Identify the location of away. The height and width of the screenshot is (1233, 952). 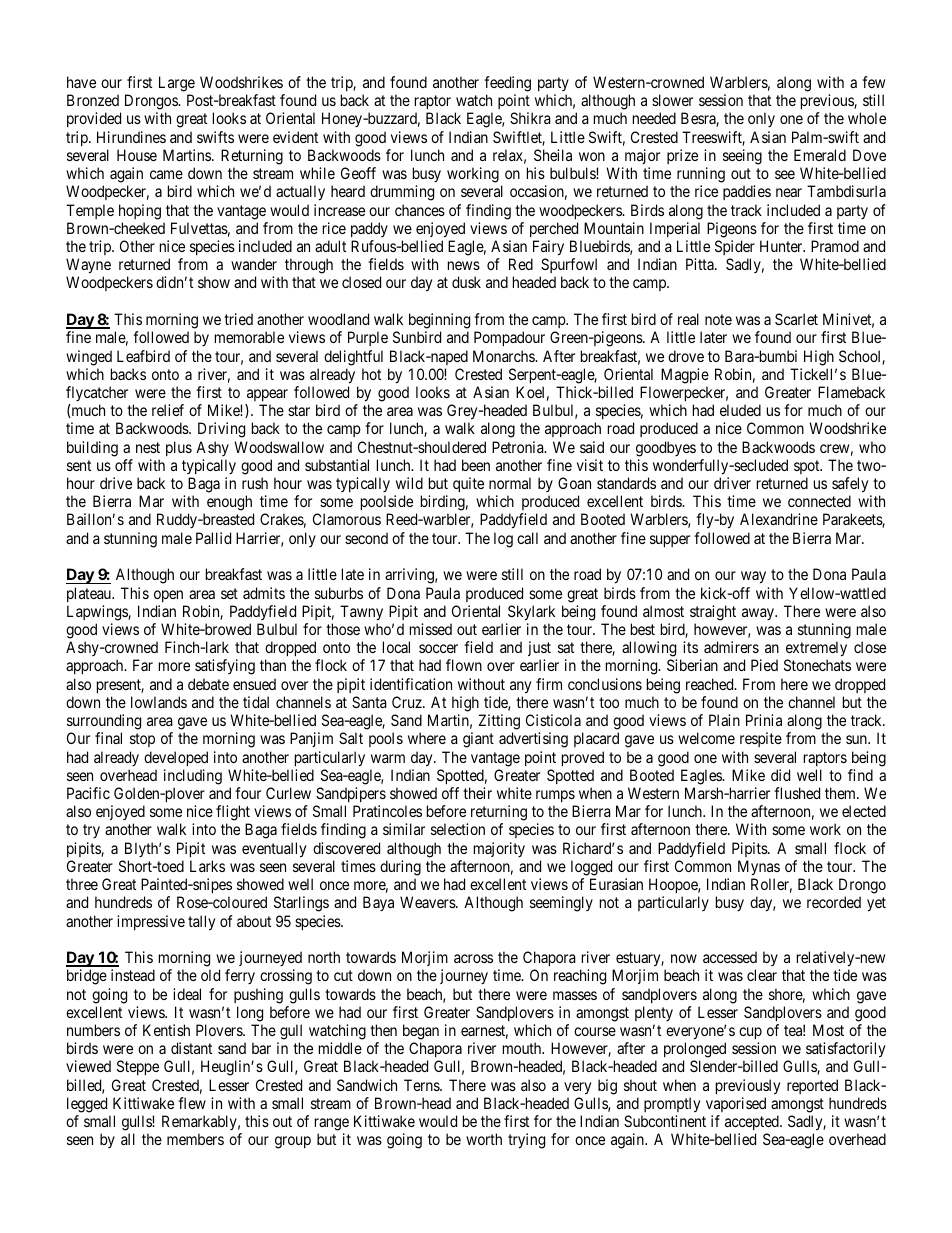
(759, 614).
